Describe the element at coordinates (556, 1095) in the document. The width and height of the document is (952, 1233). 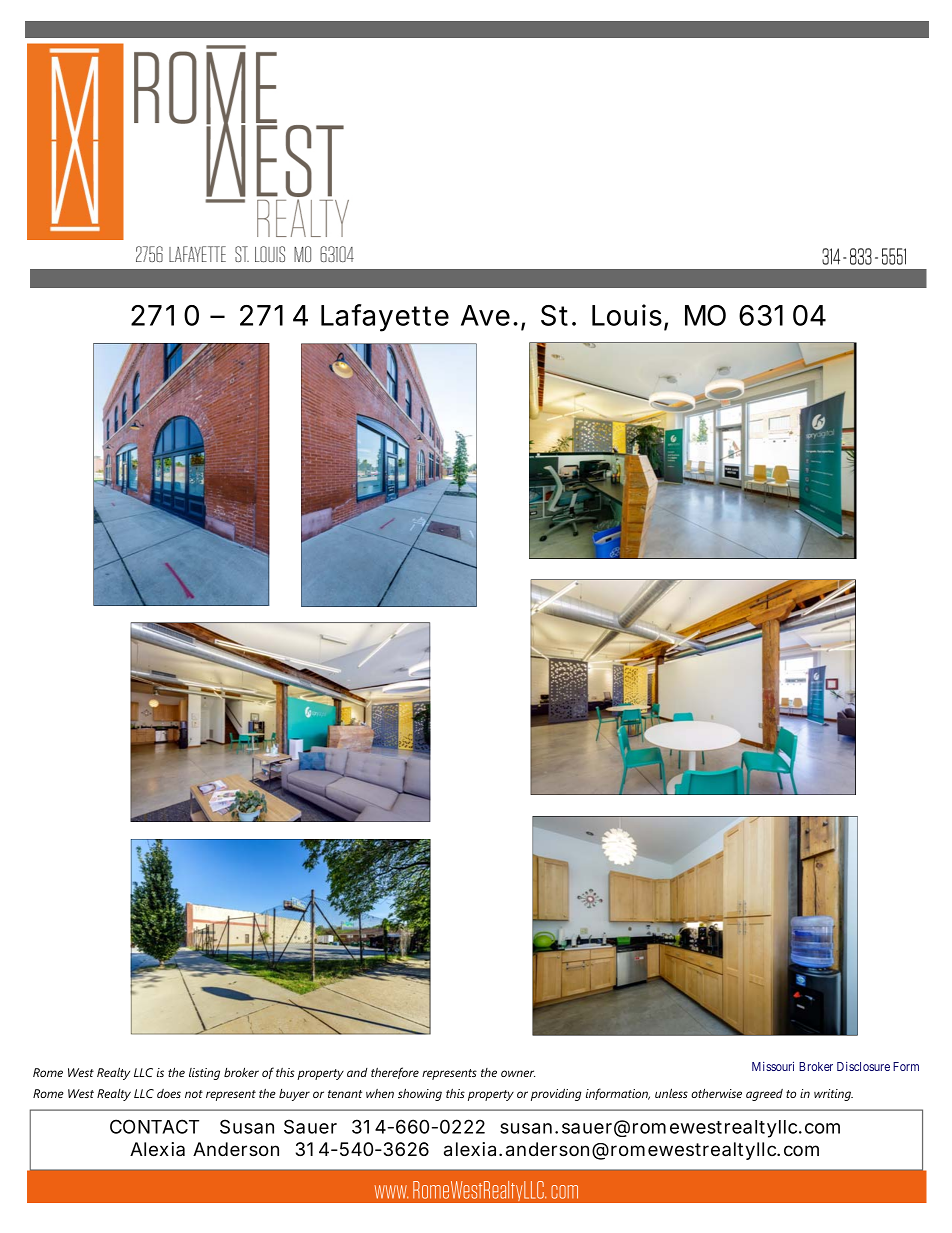
I see `providing` at that location.
